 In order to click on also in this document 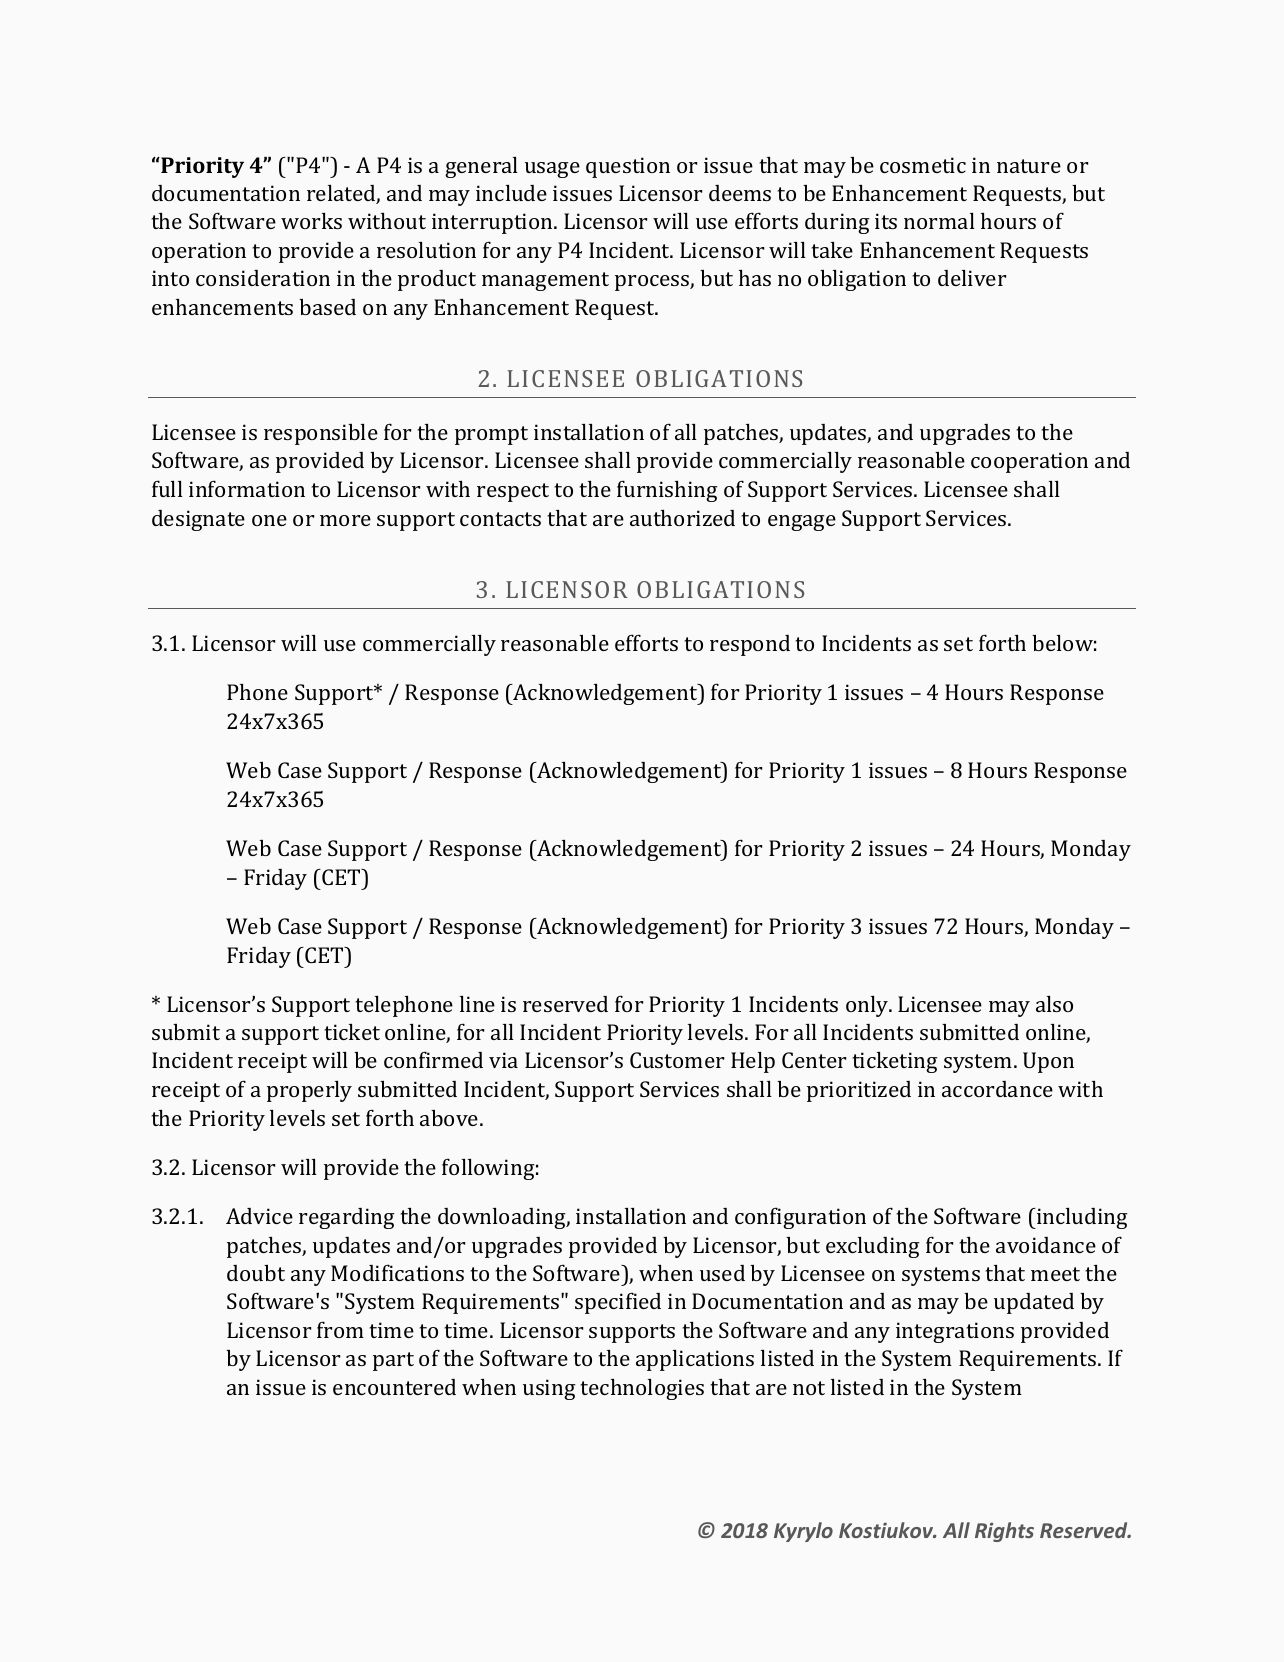, I will do `click(1054, 1004)`.
